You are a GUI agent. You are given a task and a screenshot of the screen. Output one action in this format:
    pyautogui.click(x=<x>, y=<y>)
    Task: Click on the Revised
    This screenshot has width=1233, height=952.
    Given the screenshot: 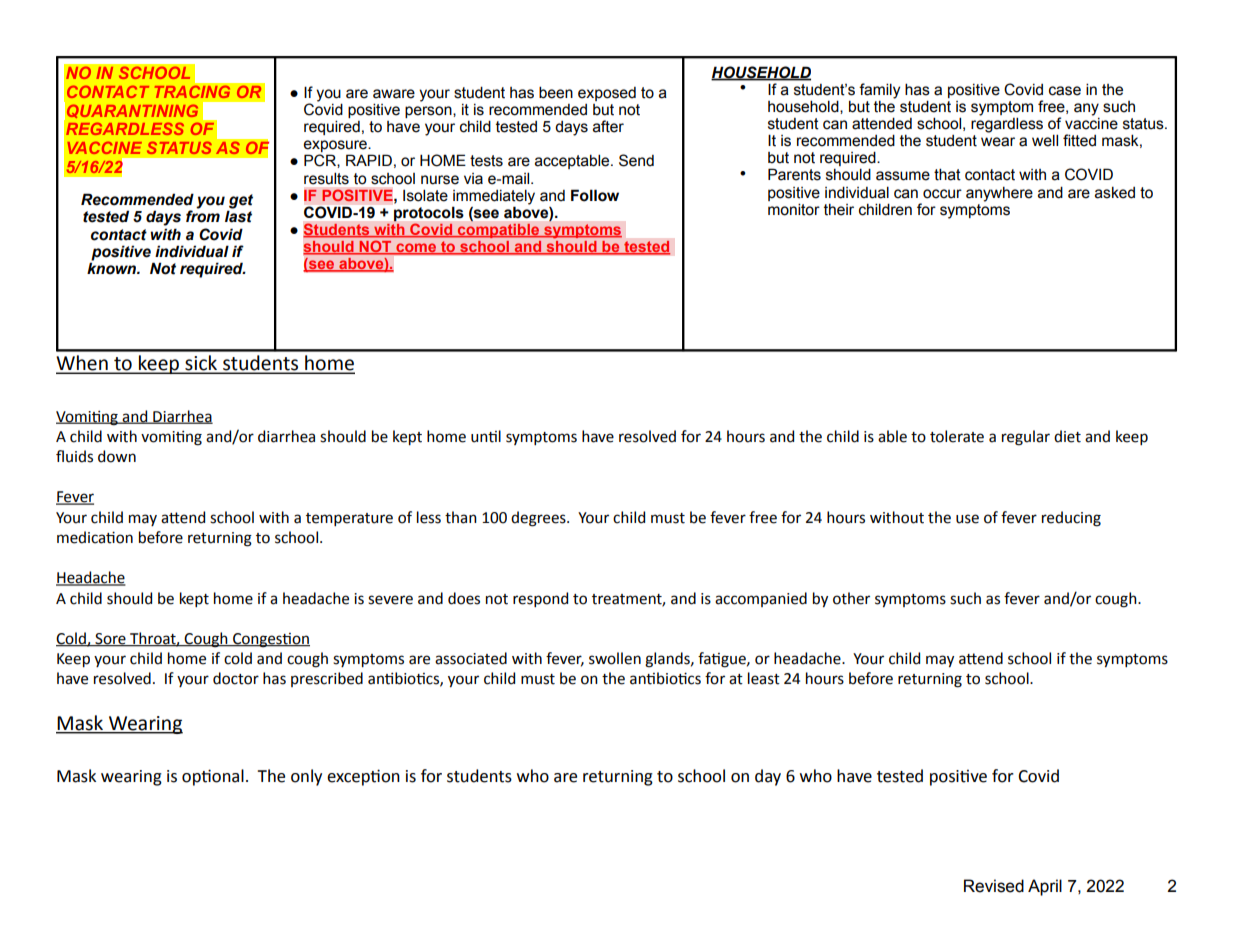 What is the action you would take?
    pyautogui.click(x=994, y=886)
